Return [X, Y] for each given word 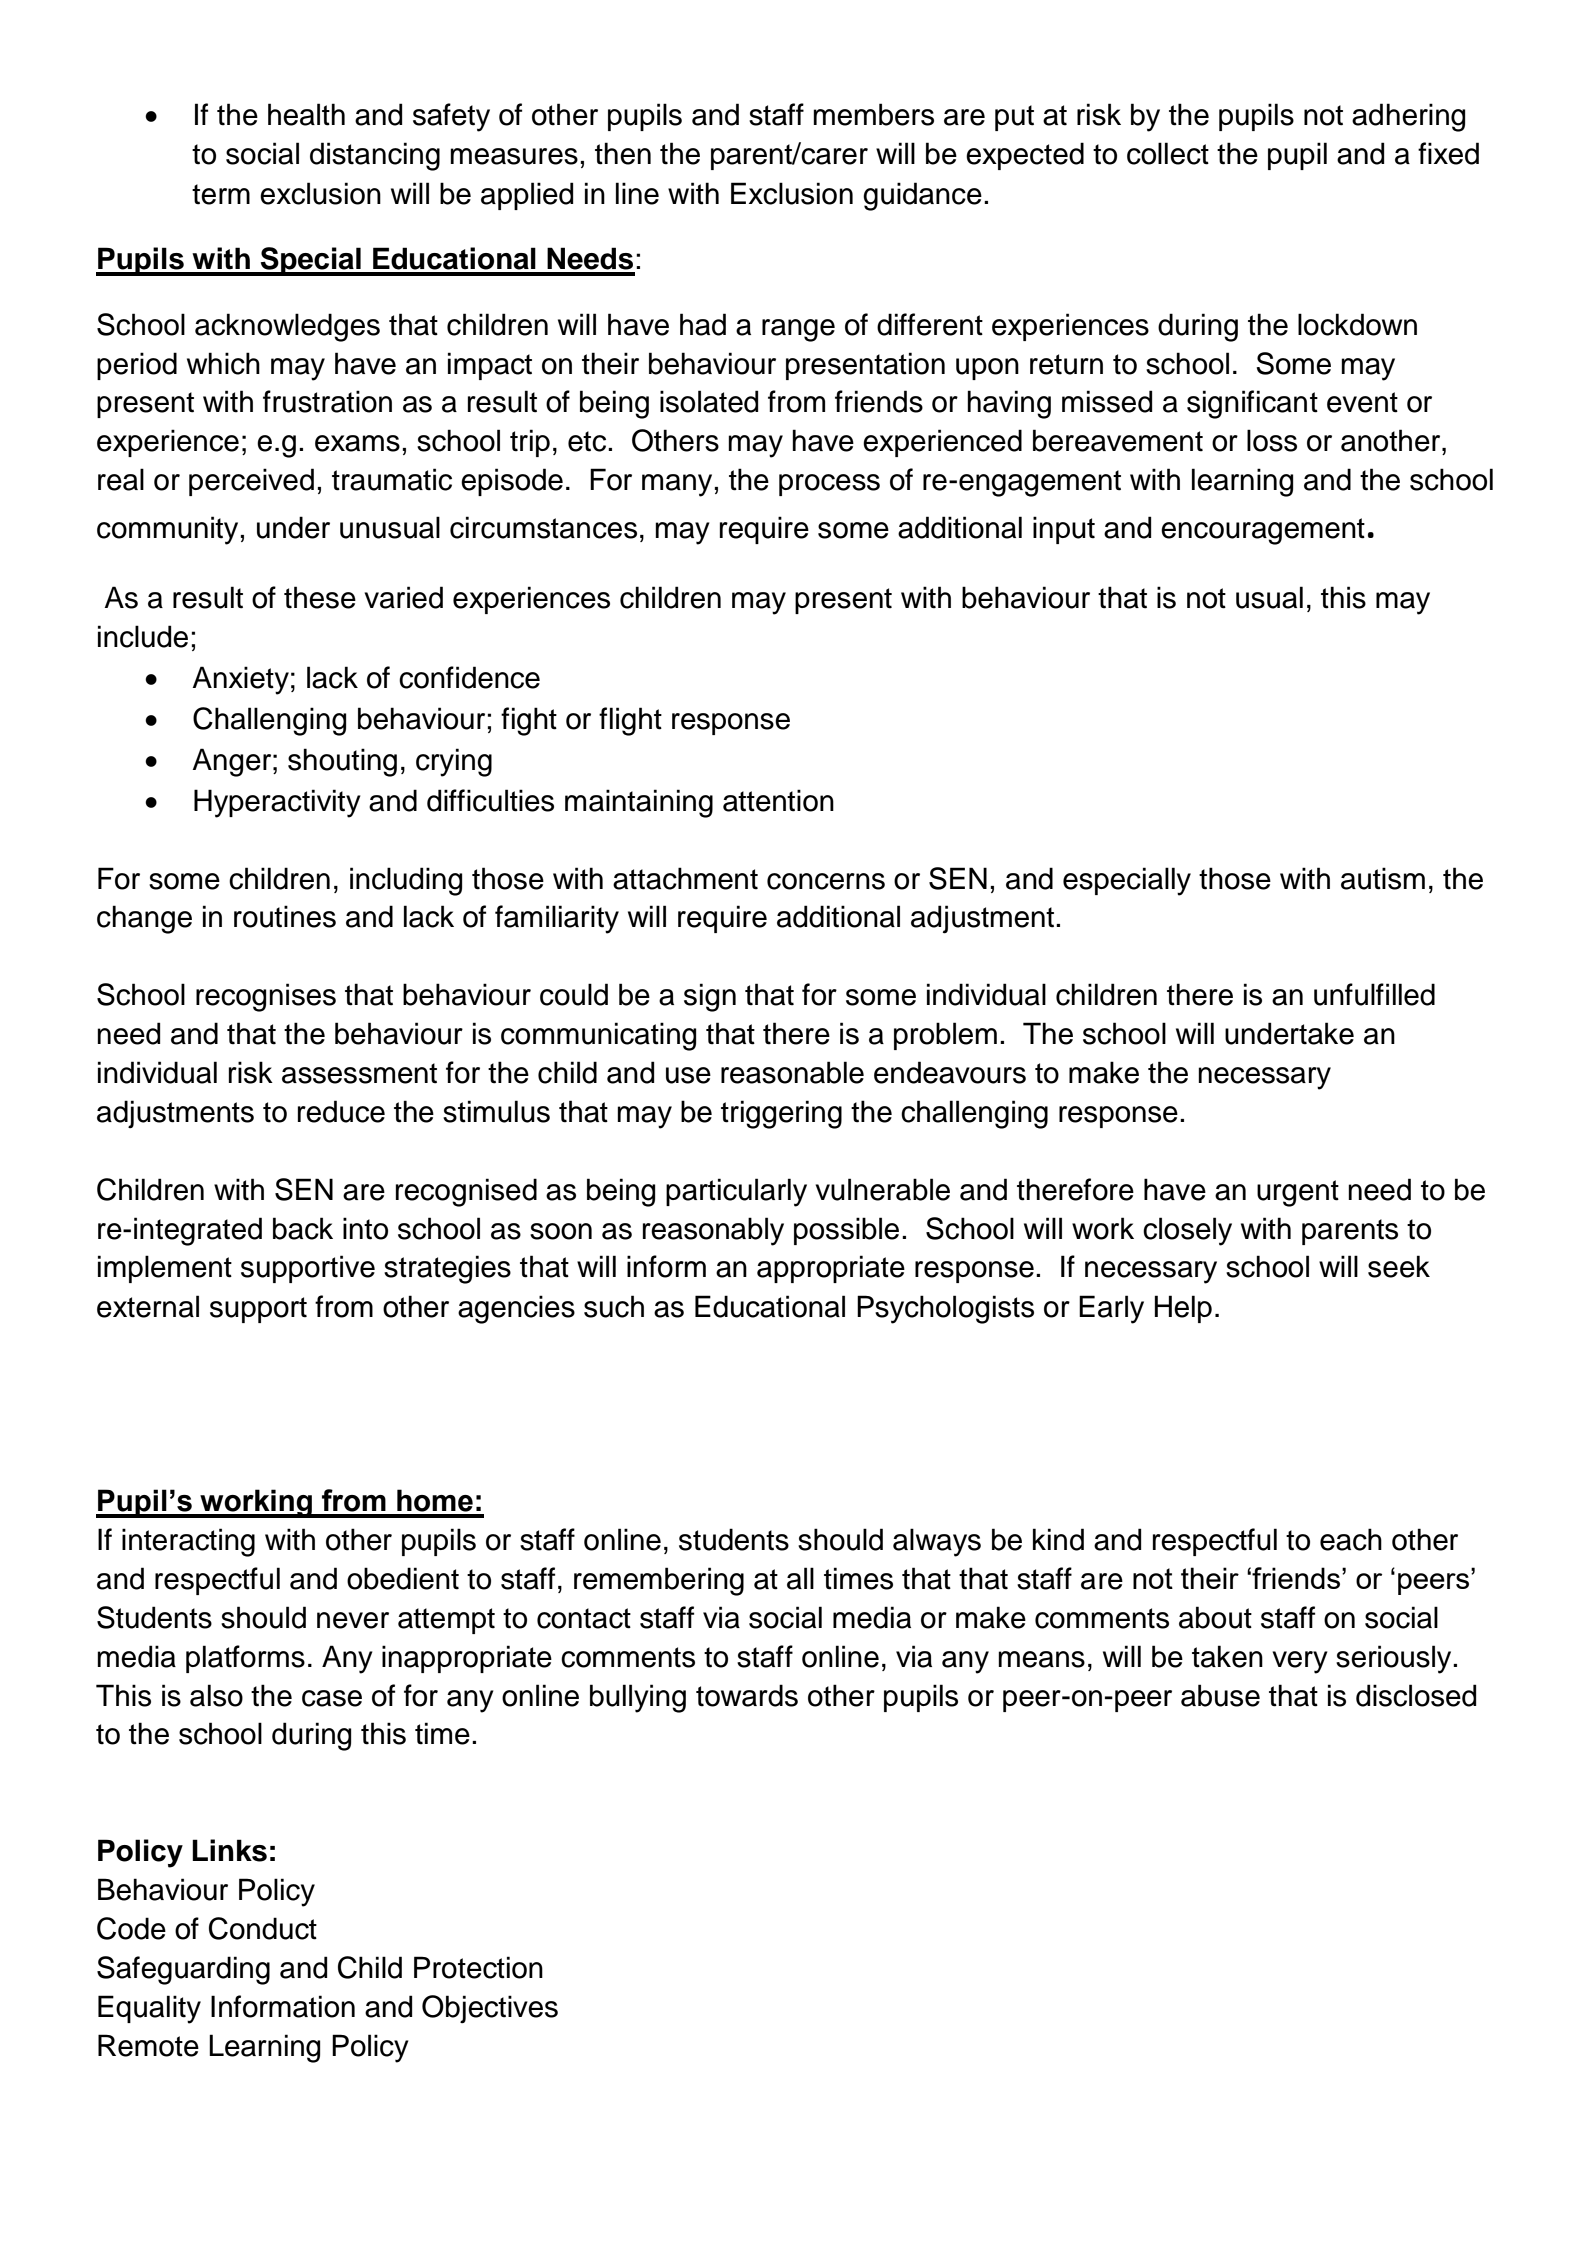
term [221, 194]
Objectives [490, 2009]
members [873, 114]
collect [1168, 153]
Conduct [263, 1928]
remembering [659, 1581]
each [1351, 1539]
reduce [341, 1111]
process [829, 485]
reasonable [792, 1072]
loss [1272, 440]
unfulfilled [1374, 994]
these [320, 597]
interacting [188, 1542]
